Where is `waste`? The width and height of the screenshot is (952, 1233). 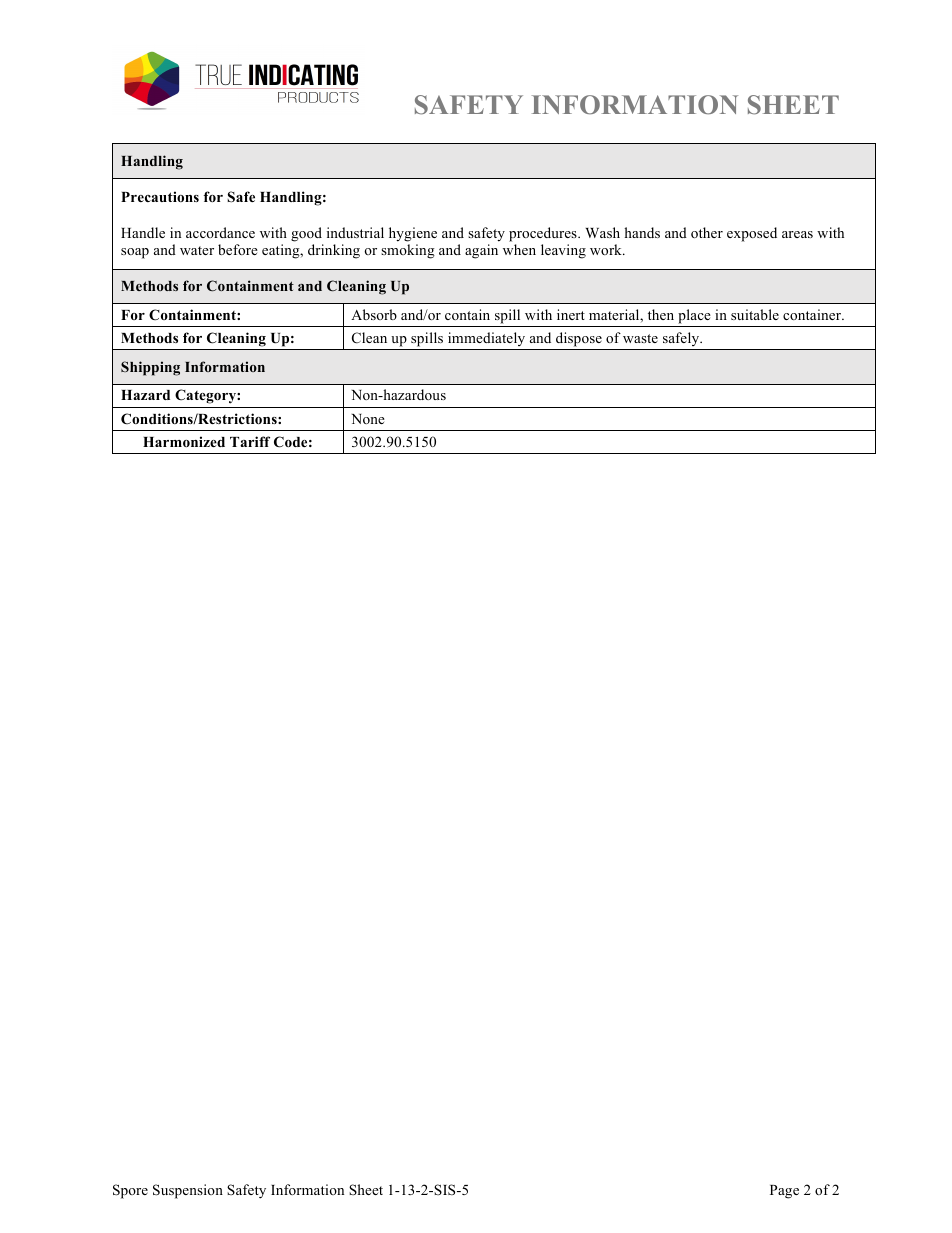 waste is located at coordinates (640, 338).
